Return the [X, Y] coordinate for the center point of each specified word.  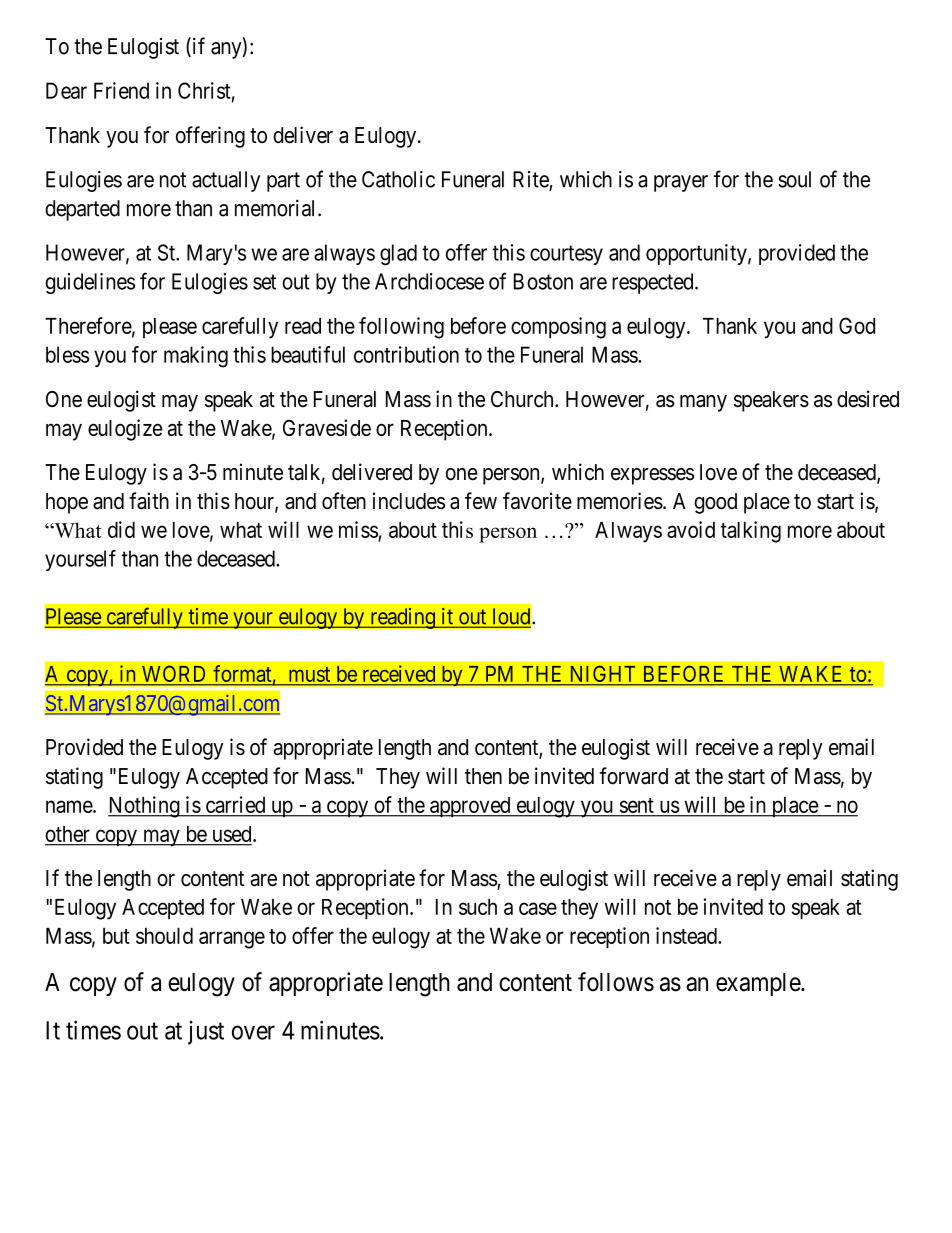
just [206, 1033]
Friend [121, 90]
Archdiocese [429, 281]
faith [149, 501]
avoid [691, 529]
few [481, 501]
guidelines [90, 283]
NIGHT [603, 675]
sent [637, 805]
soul [794, 179]
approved [470, 807]
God [857, 325]
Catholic [398, 179]
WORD [174, 675]
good [715, 503]
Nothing [145, 807]
